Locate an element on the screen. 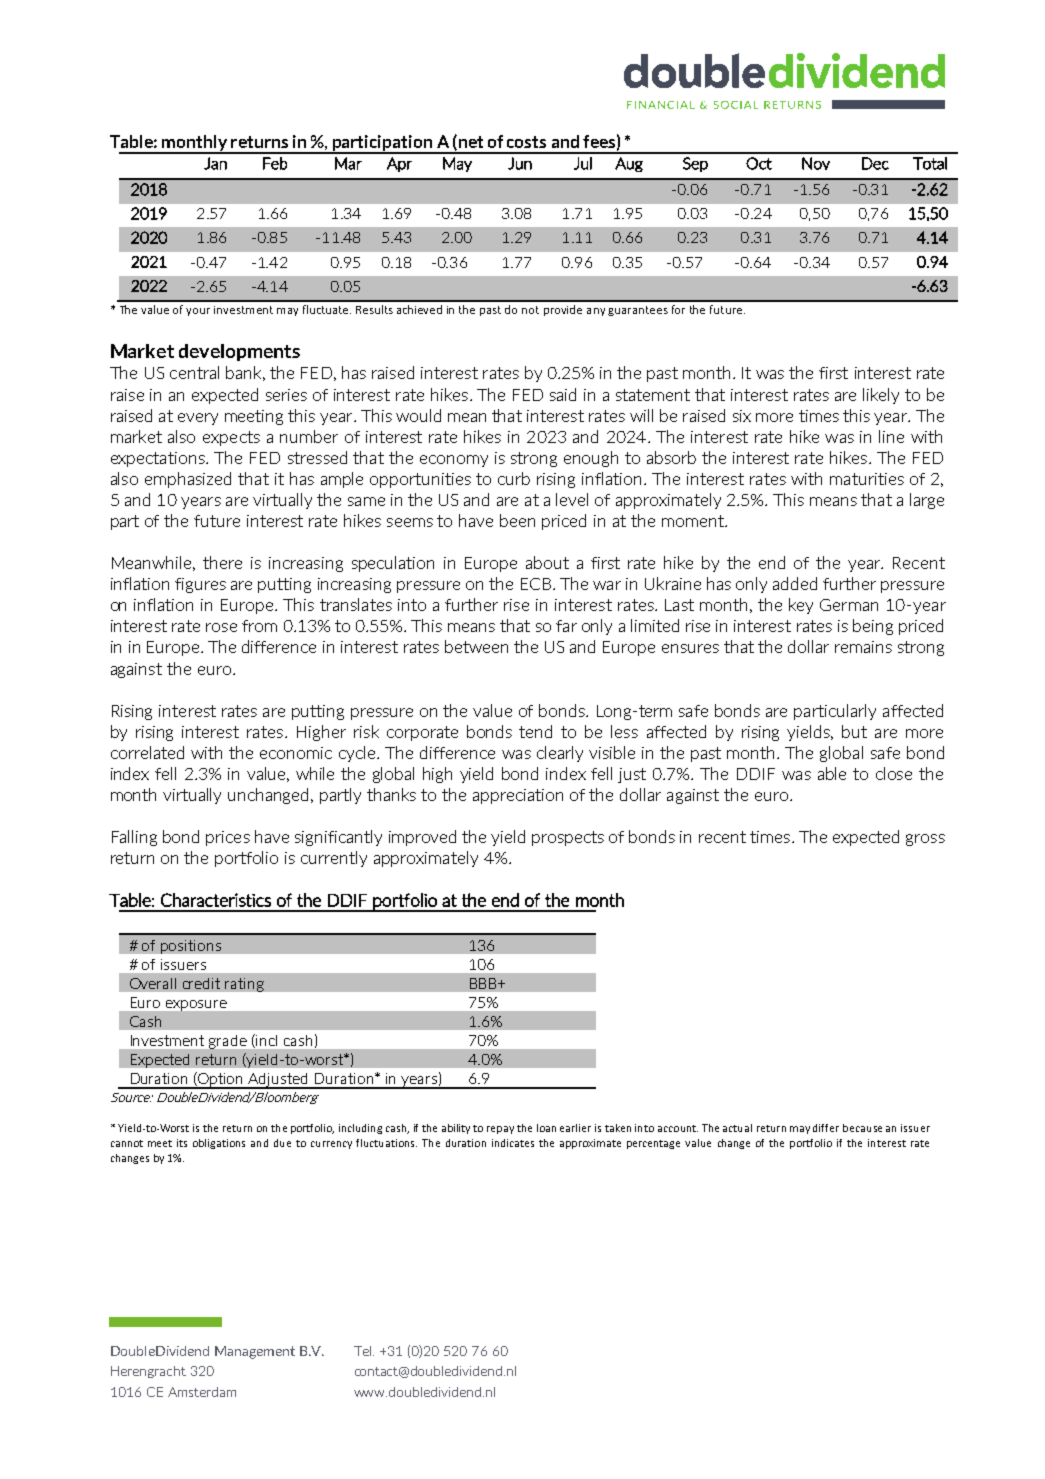 The height and width of the screenshot is (1479, 1045). Jan is located at coordinates (215, 163).
